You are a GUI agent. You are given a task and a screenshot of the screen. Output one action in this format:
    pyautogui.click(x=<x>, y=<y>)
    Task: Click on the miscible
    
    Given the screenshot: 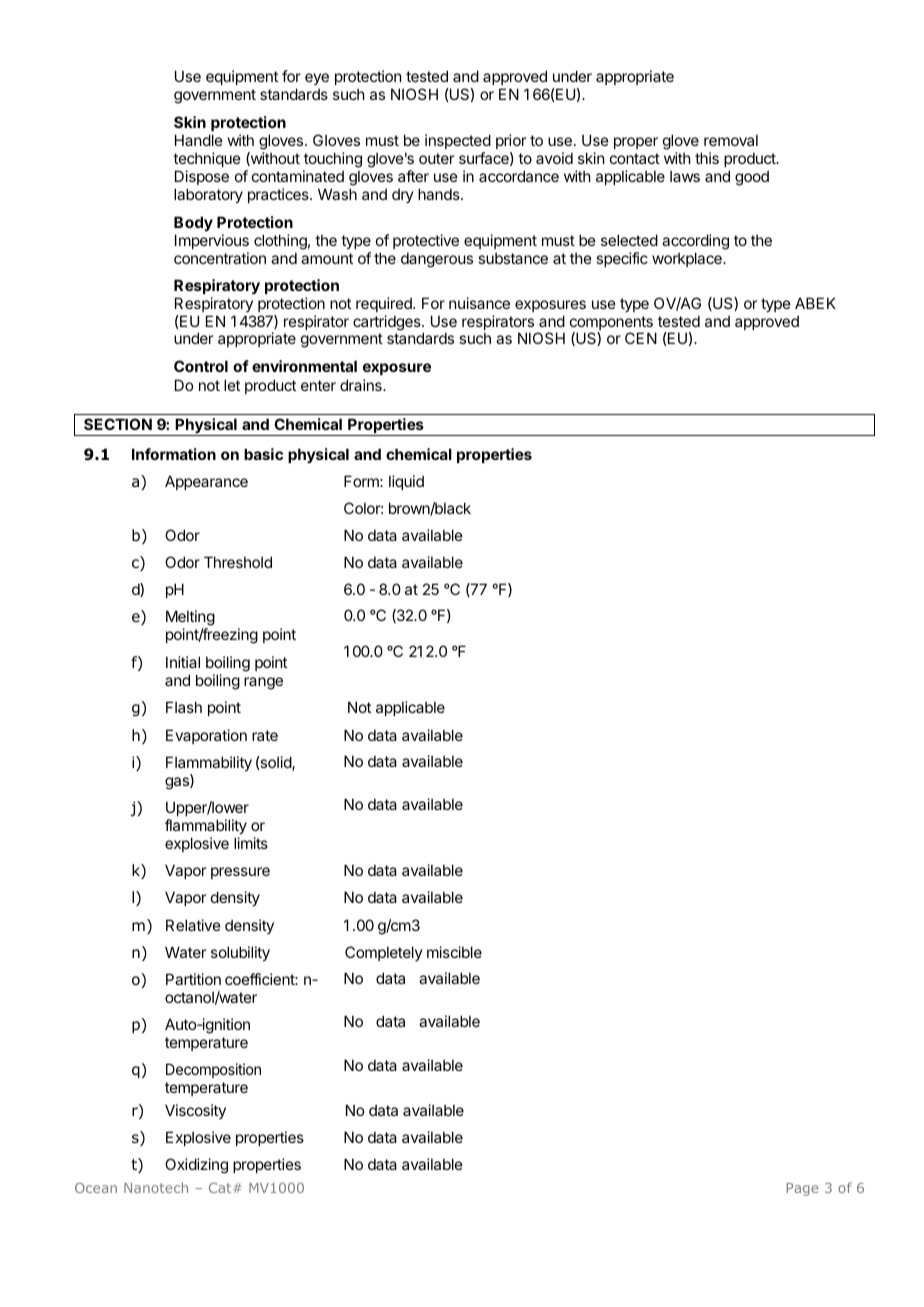 What is the action you would take?
    pyautogui.click(x=454, y=952)
